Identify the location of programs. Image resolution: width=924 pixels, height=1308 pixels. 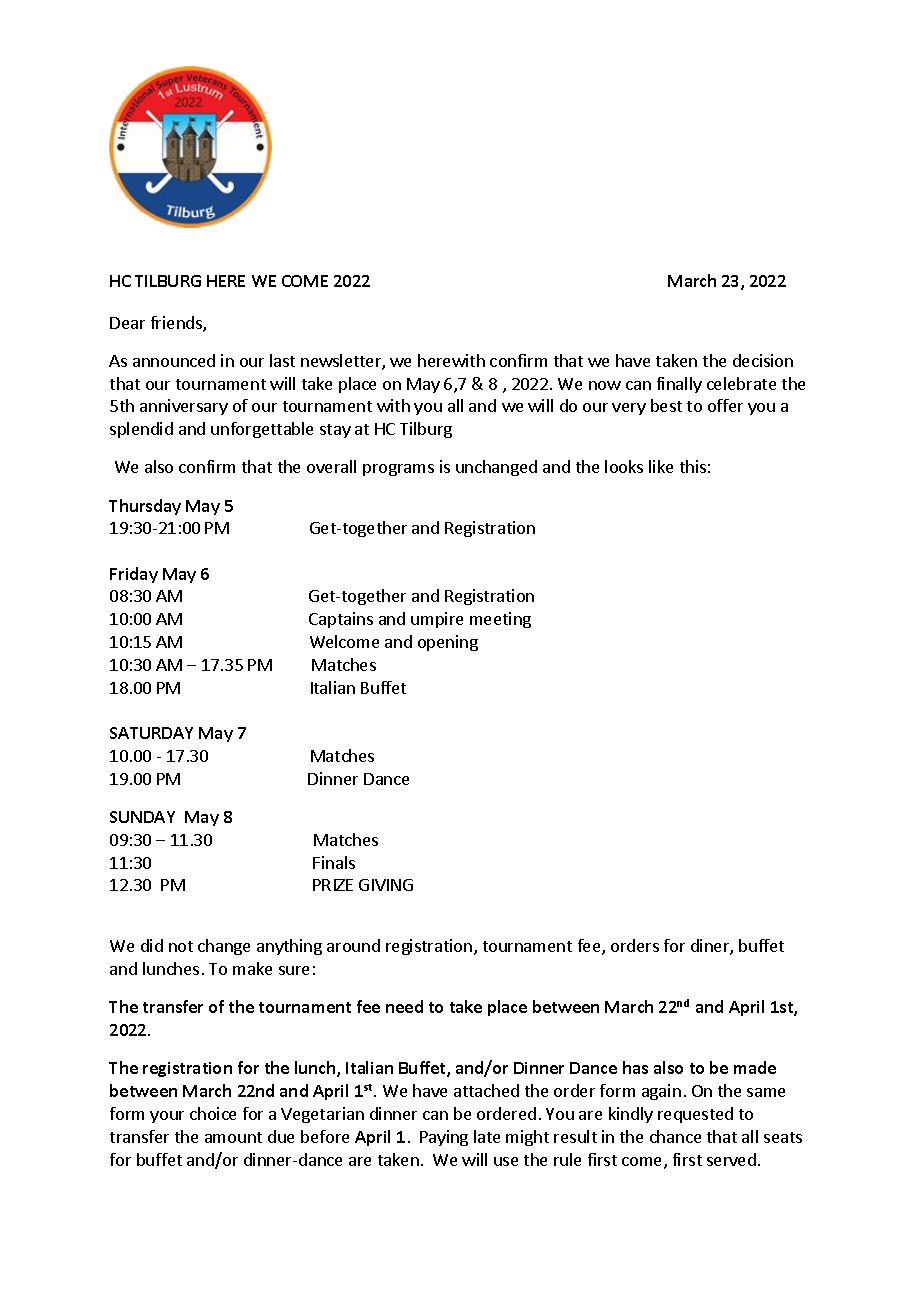
(398, 470).
